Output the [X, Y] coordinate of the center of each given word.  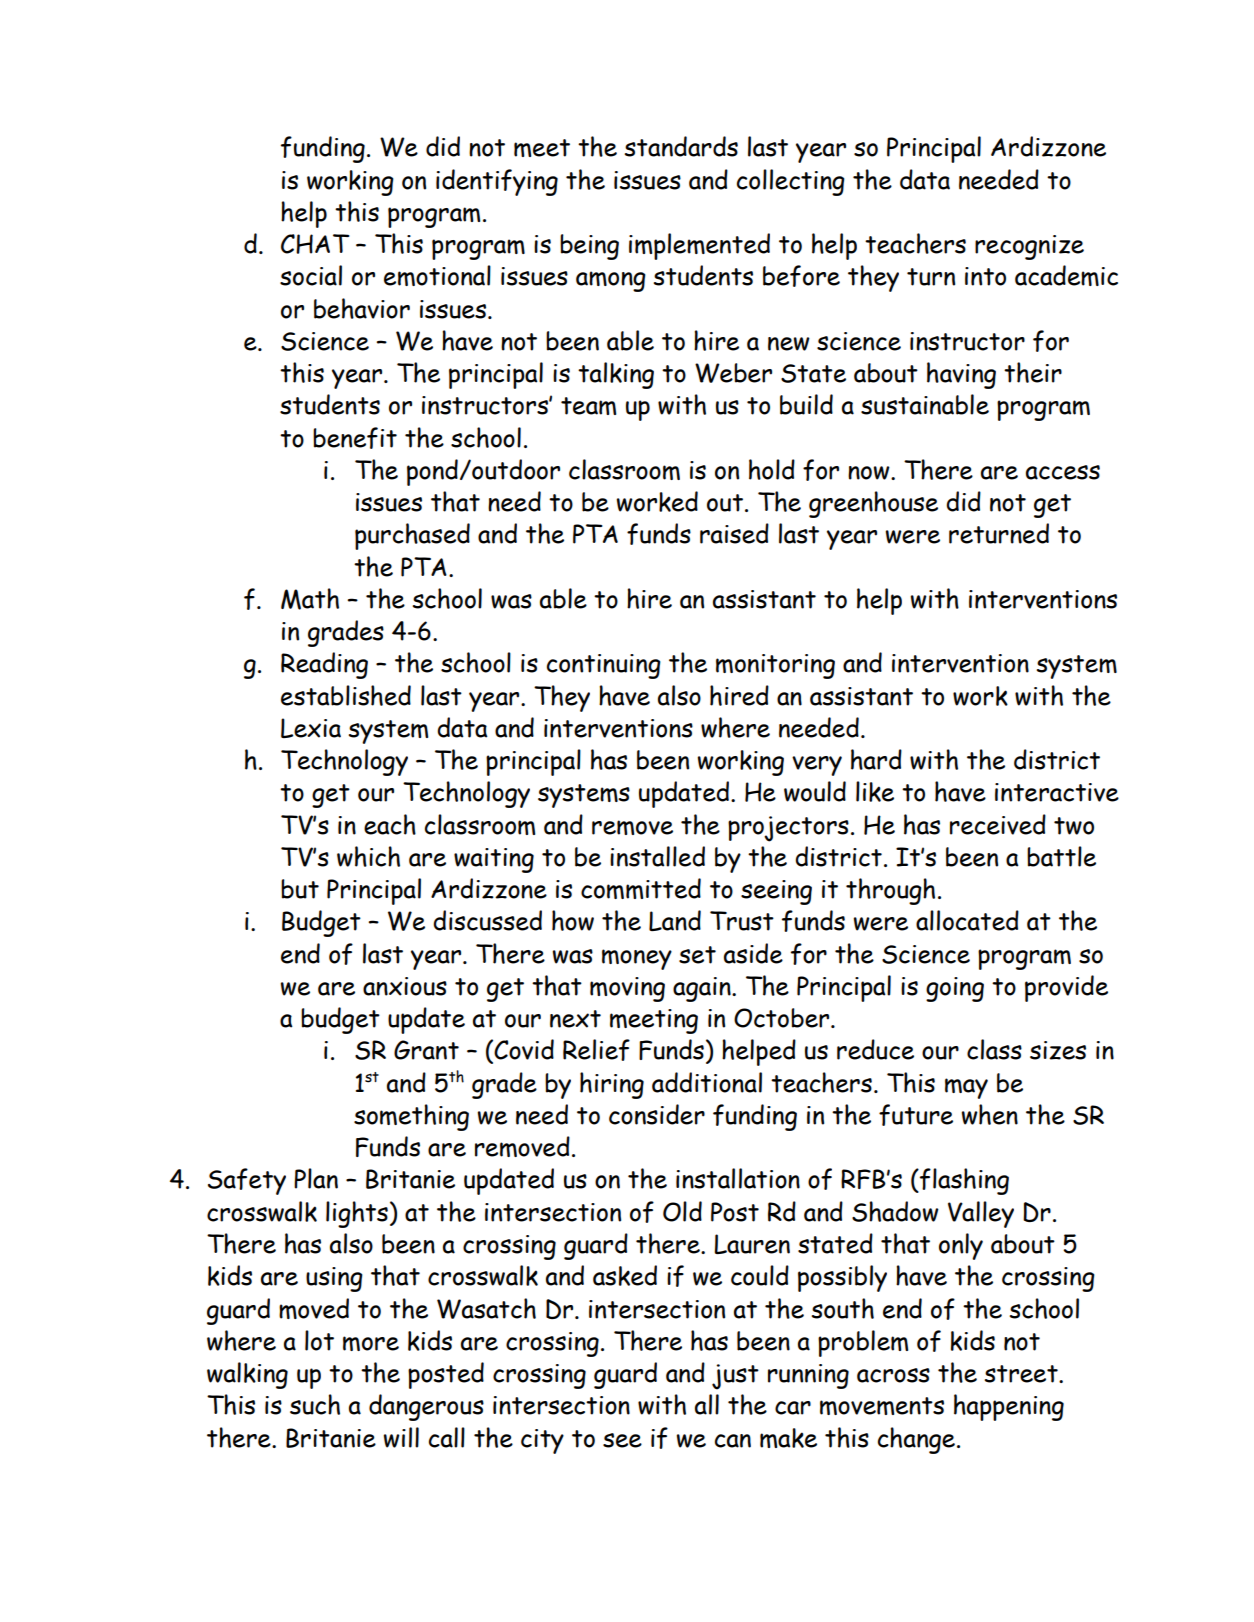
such [315, 1404]
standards [681, 146]
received [998, 824]
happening [1009, 1407]
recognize [1029, 247]
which [368, 856]
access [1063, 472]
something [411, 1117]
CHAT [315, 244]
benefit [355, 438]
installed [657, 856]
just [735, 1377]
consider [657, 1114]
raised [734, 533]
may [966, 1088]
